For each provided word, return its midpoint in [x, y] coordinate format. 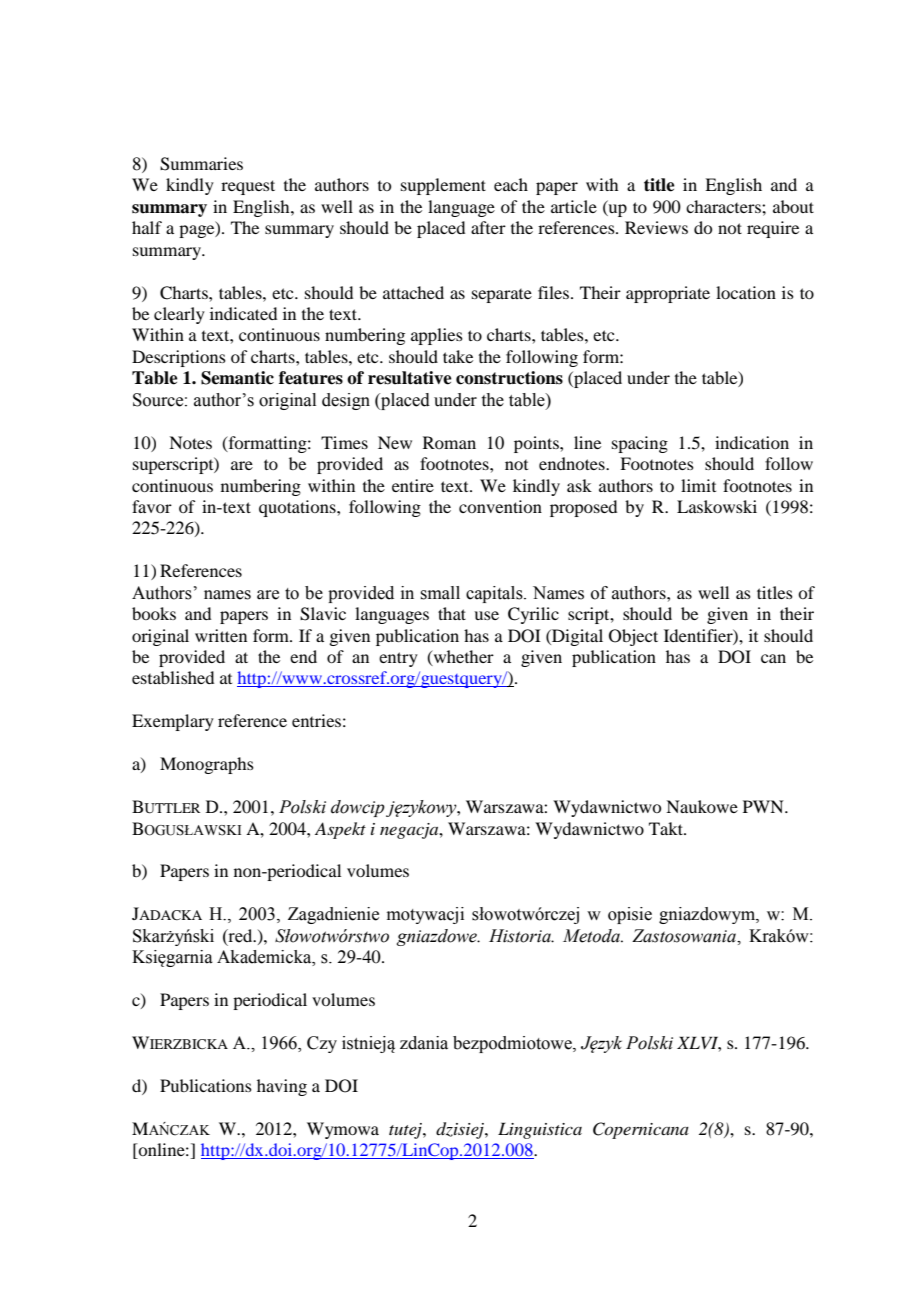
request [248, 187]
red [240, 936]
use [486, 615]
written [221, 635]
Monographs [207, 765]
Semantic [237, 378]
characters [724, 206]
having [282, 1087]
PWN [764, 806]
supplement [443, 186]
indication [752, 442]
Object [633, 637]
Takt [667, 828]
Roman [449, 442]
